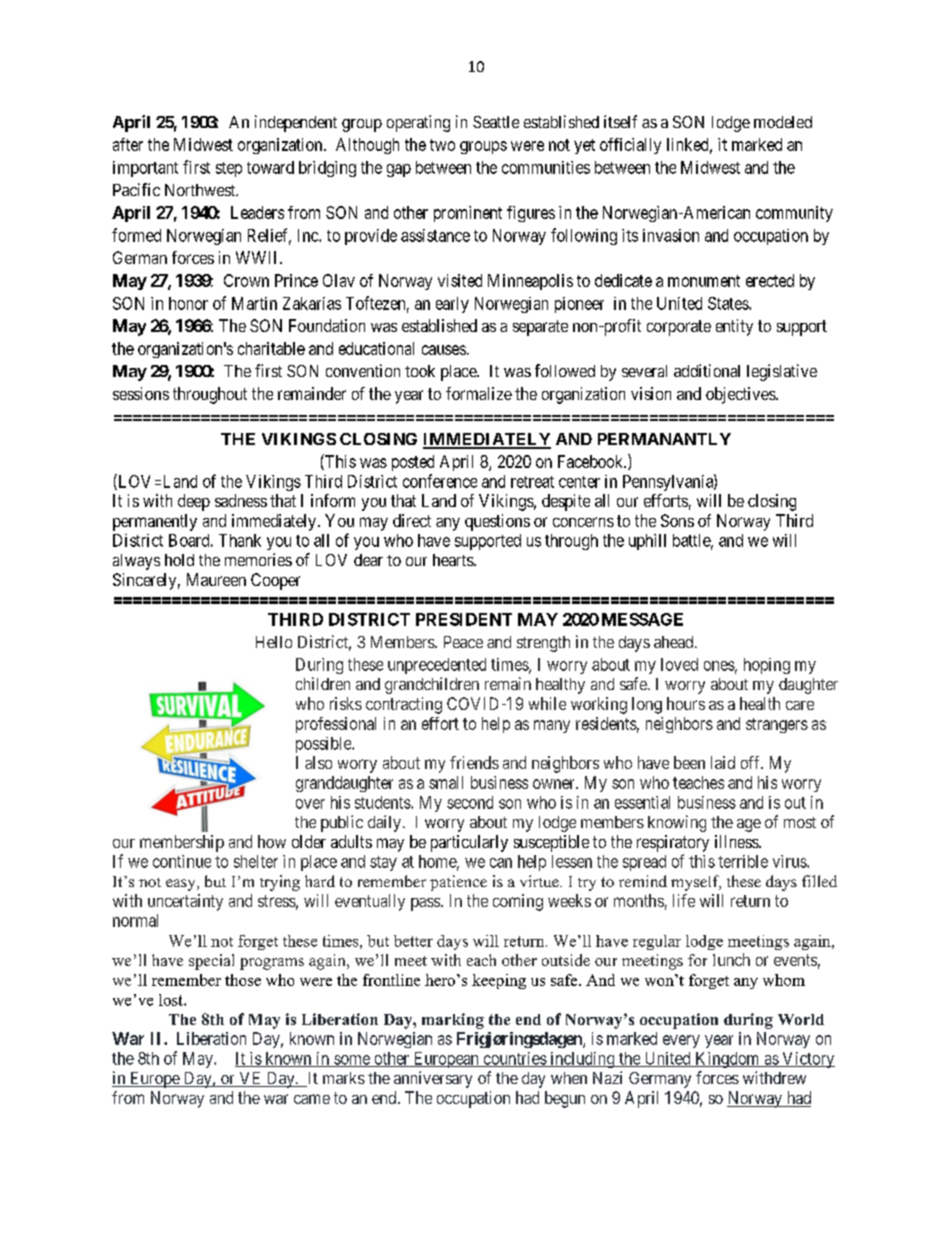 This screenshot has height=1233, width=952. What do you see at coordinates (464, 619) in the screenshot?
I see `PRESIDENT` at bounding box center [464, 619].
